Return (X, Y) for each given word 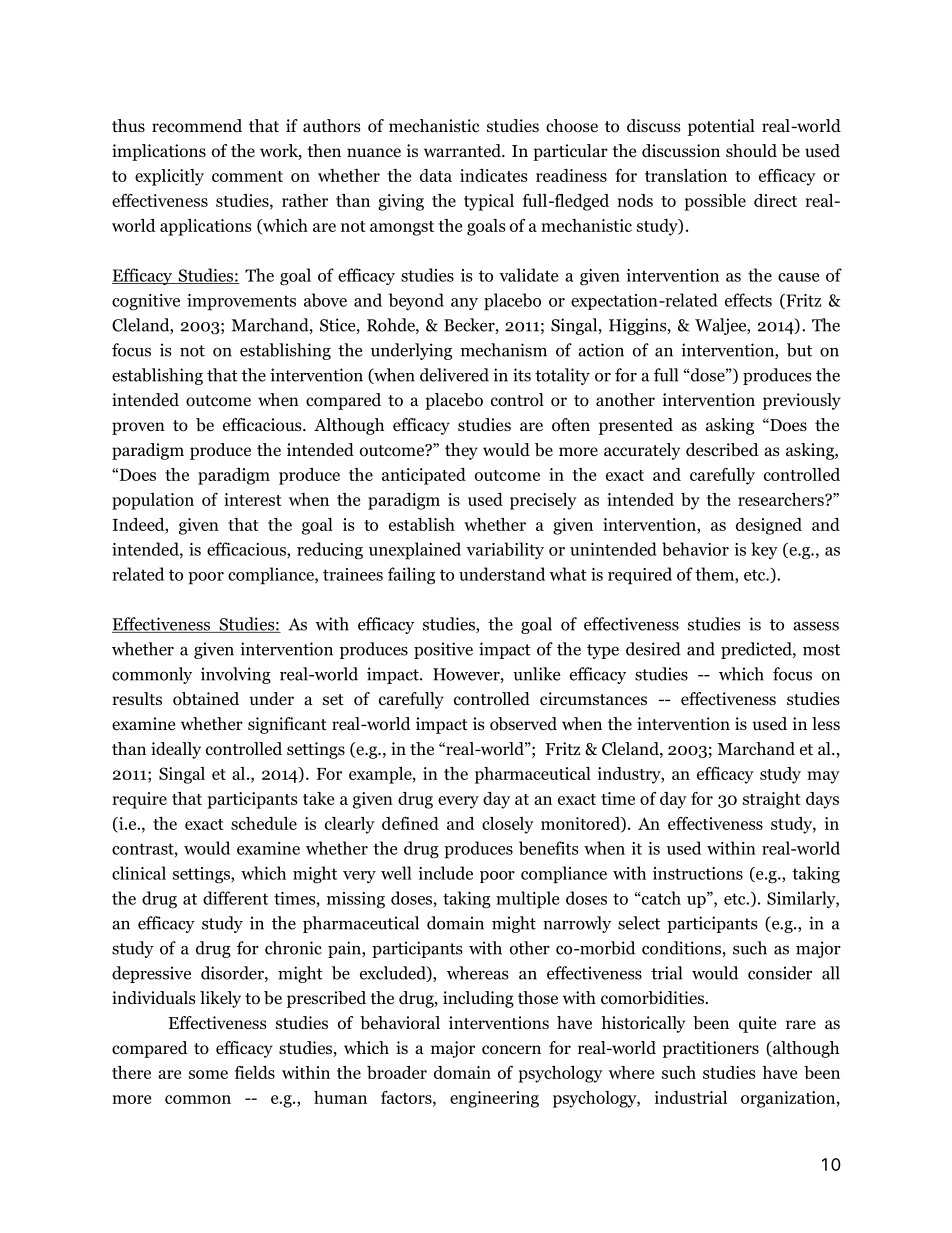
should (751, 151)
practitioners (711, 1049)
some (208, 1074)
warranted (463, 151)
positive (443, 650)
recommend (197, 126)
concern (511, 1050)
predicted (757, 650)
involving (236, 675)
